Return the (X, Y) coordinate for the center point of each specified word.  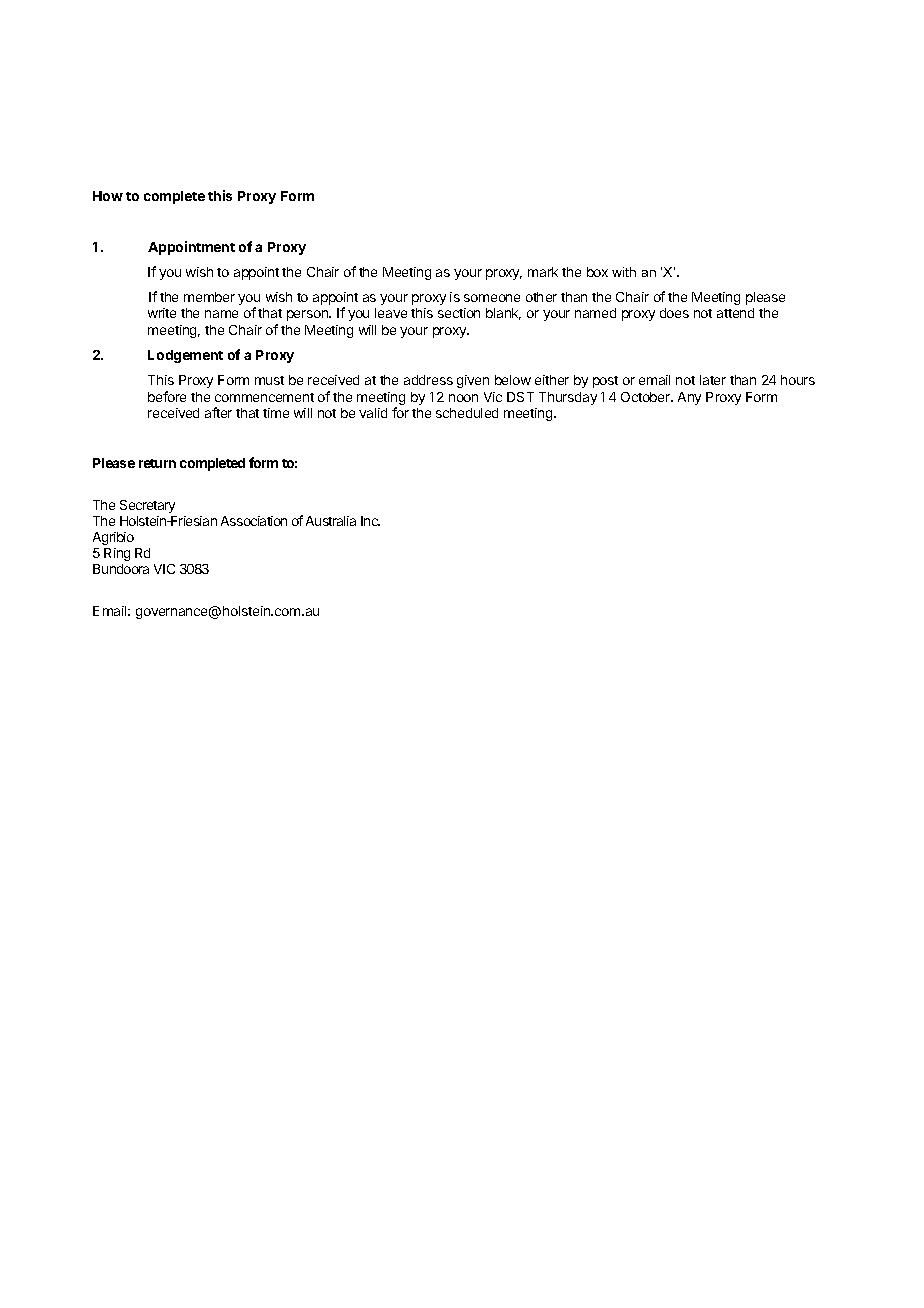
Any (689, 398)
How (108, 196)
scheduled (467, 413)
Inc (370, 521)
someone (492, 298)
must (269, 380)
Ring (117, 554)
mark (543, 272)
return (157, 463)
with (624, 272)
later (713, 380)
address (428, 380)
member (209, 297)
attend (735, 313)
